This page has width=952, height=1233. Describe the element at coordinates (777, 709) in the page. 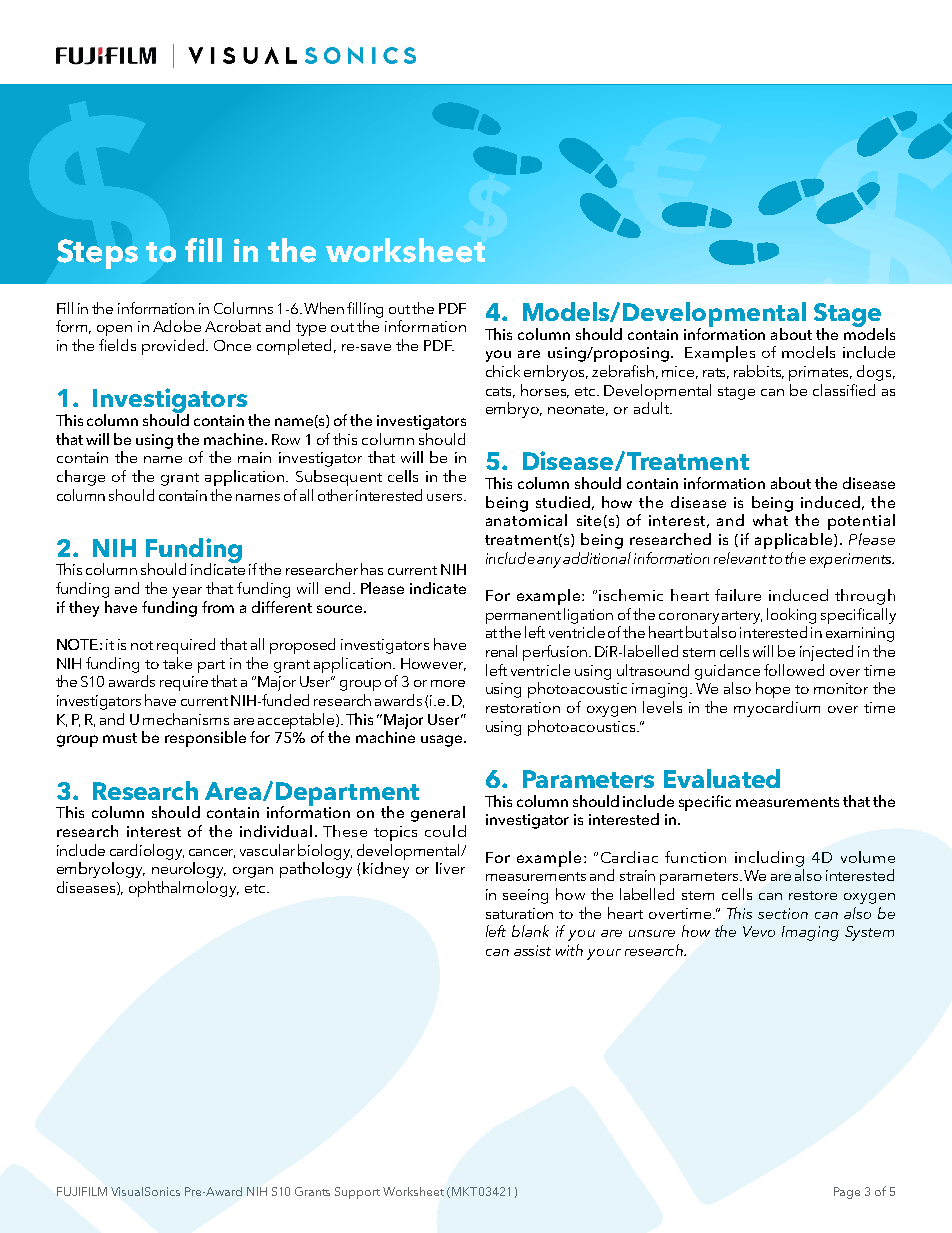

I see `myocardium` at that location.
